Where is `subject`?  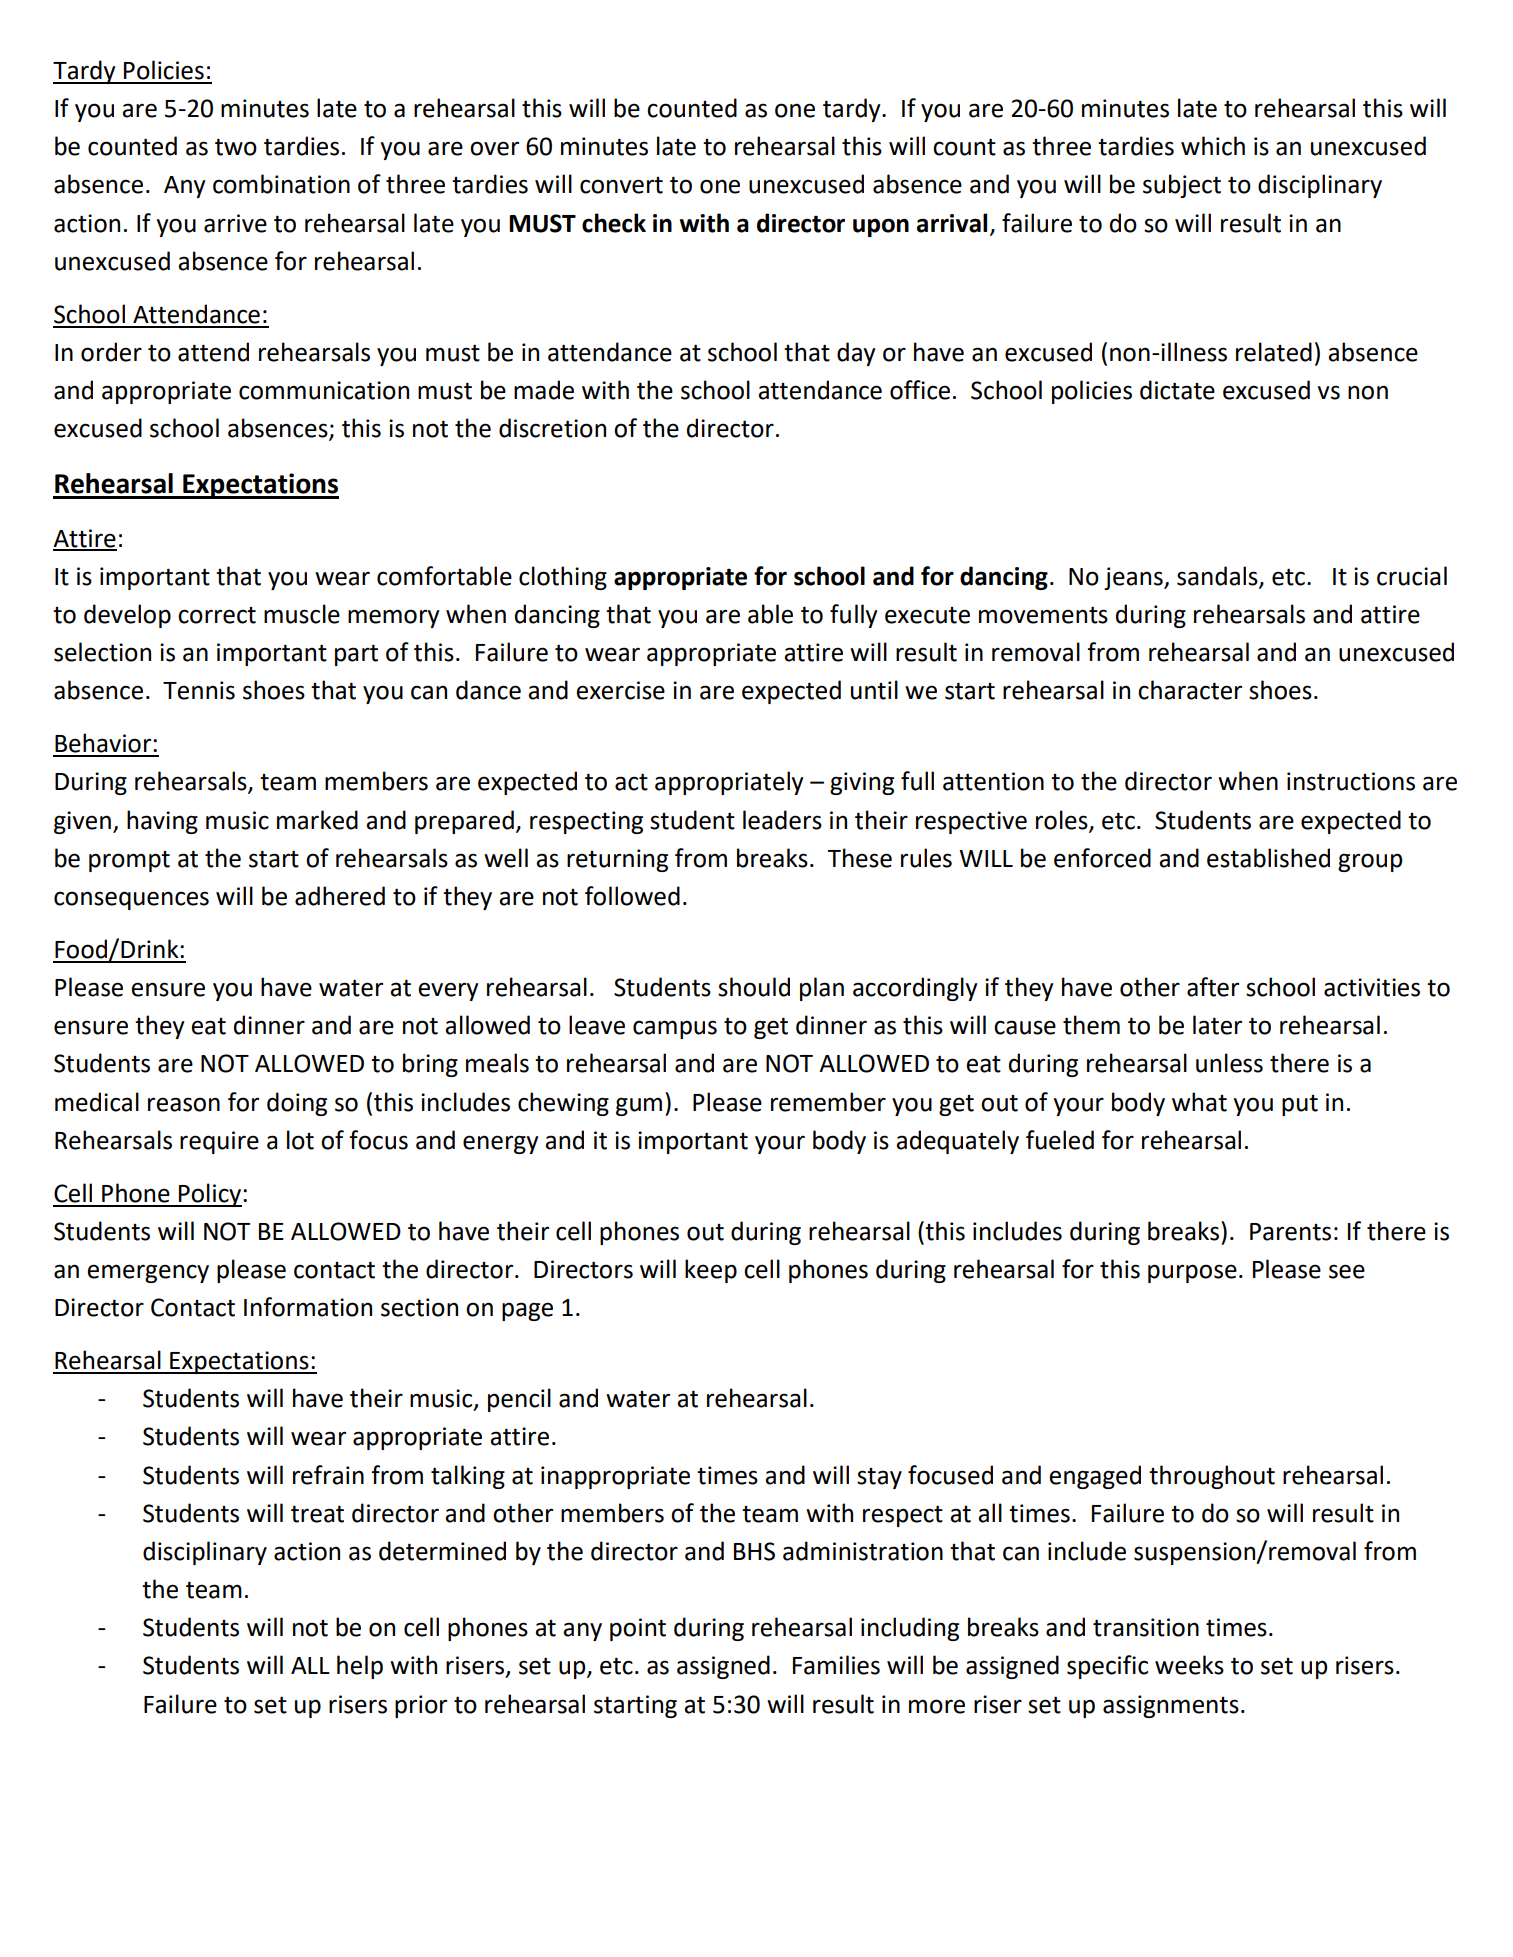 subject is located at coordinates (1182, 186).
